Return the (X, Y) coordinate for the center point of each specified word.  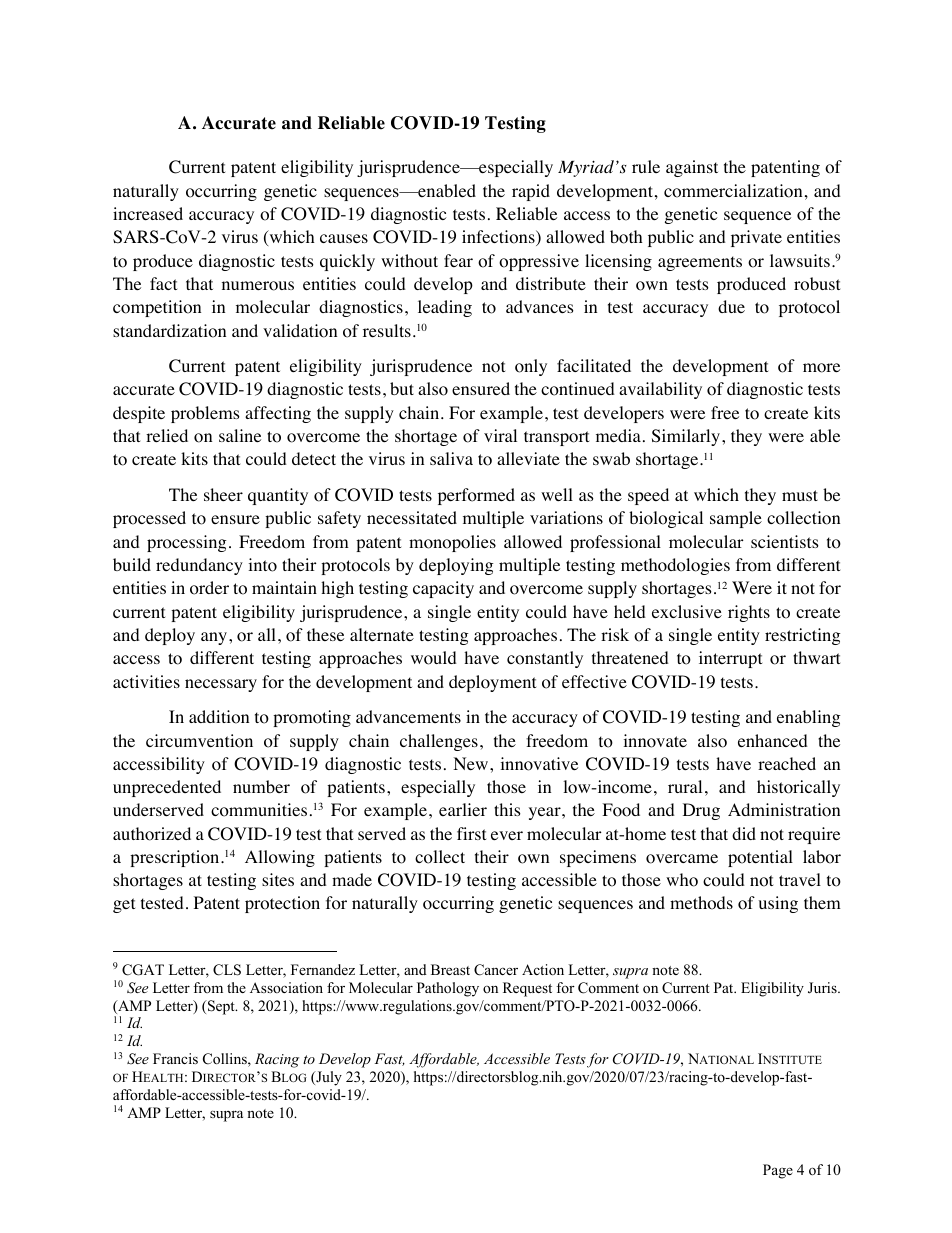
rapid (531, 192)
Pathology (448, 989)
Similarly (687, 437)
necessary (221, 685)
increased (148, 213)
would (434, 658)
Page (778, 1171)
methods (701, 903)
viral (500, 435)
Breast (450, 969)
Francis (175, 1058)
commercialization (733, 191)
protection (282, 904)
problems (205, 414)
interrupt (730, 659)
